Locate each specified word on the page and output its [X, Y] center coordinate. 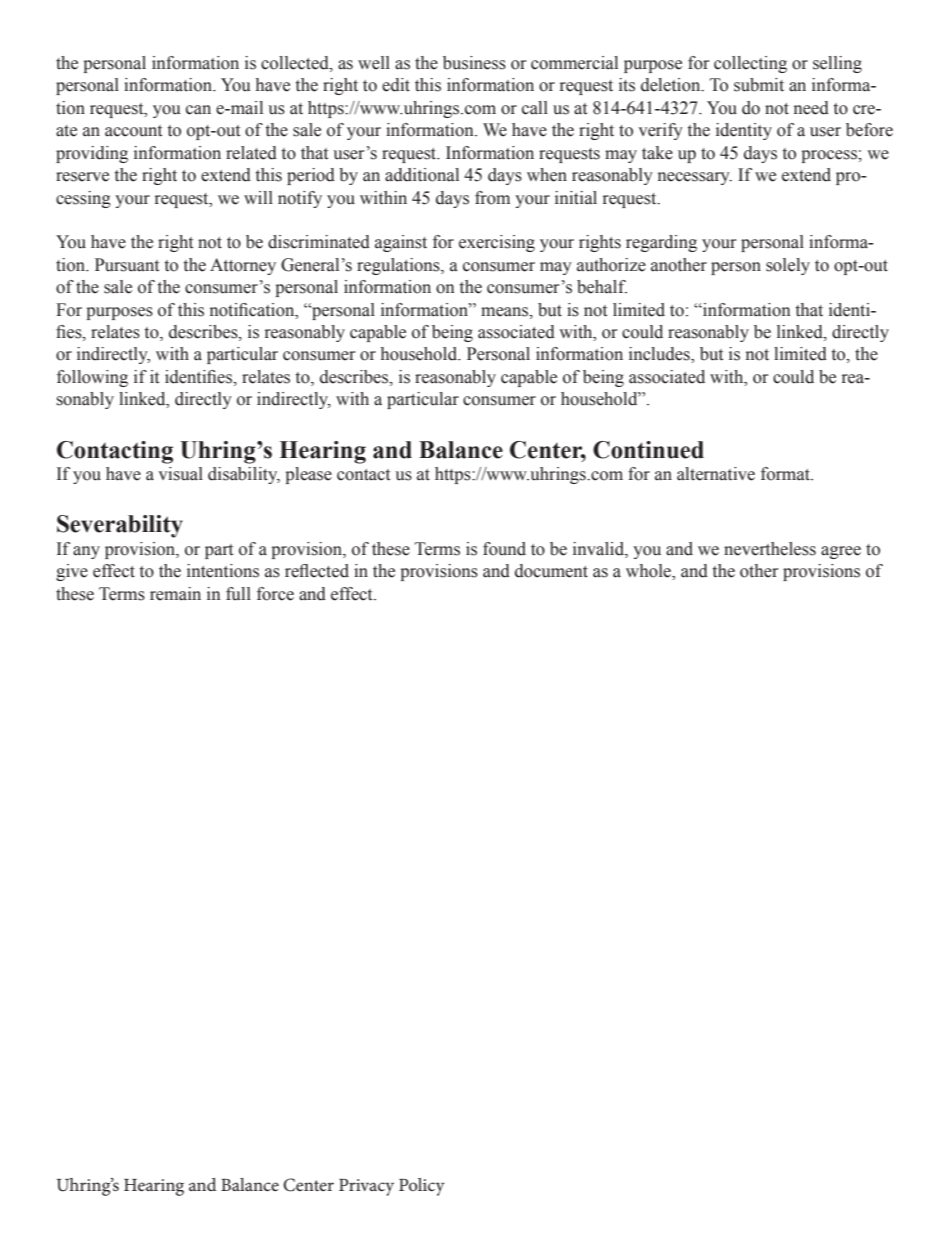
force [275, 594]
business [474, 63]
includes [660, 355]
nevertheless [770, 549]
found [504, 549]
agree [841, 552]
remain [175, 594]
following [92, 378]
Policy [422, 1187]
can [198, 110]
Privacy [366, 1187]
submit [759, 85]
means [506, 312]
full [238, 594]
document [551, 571]
